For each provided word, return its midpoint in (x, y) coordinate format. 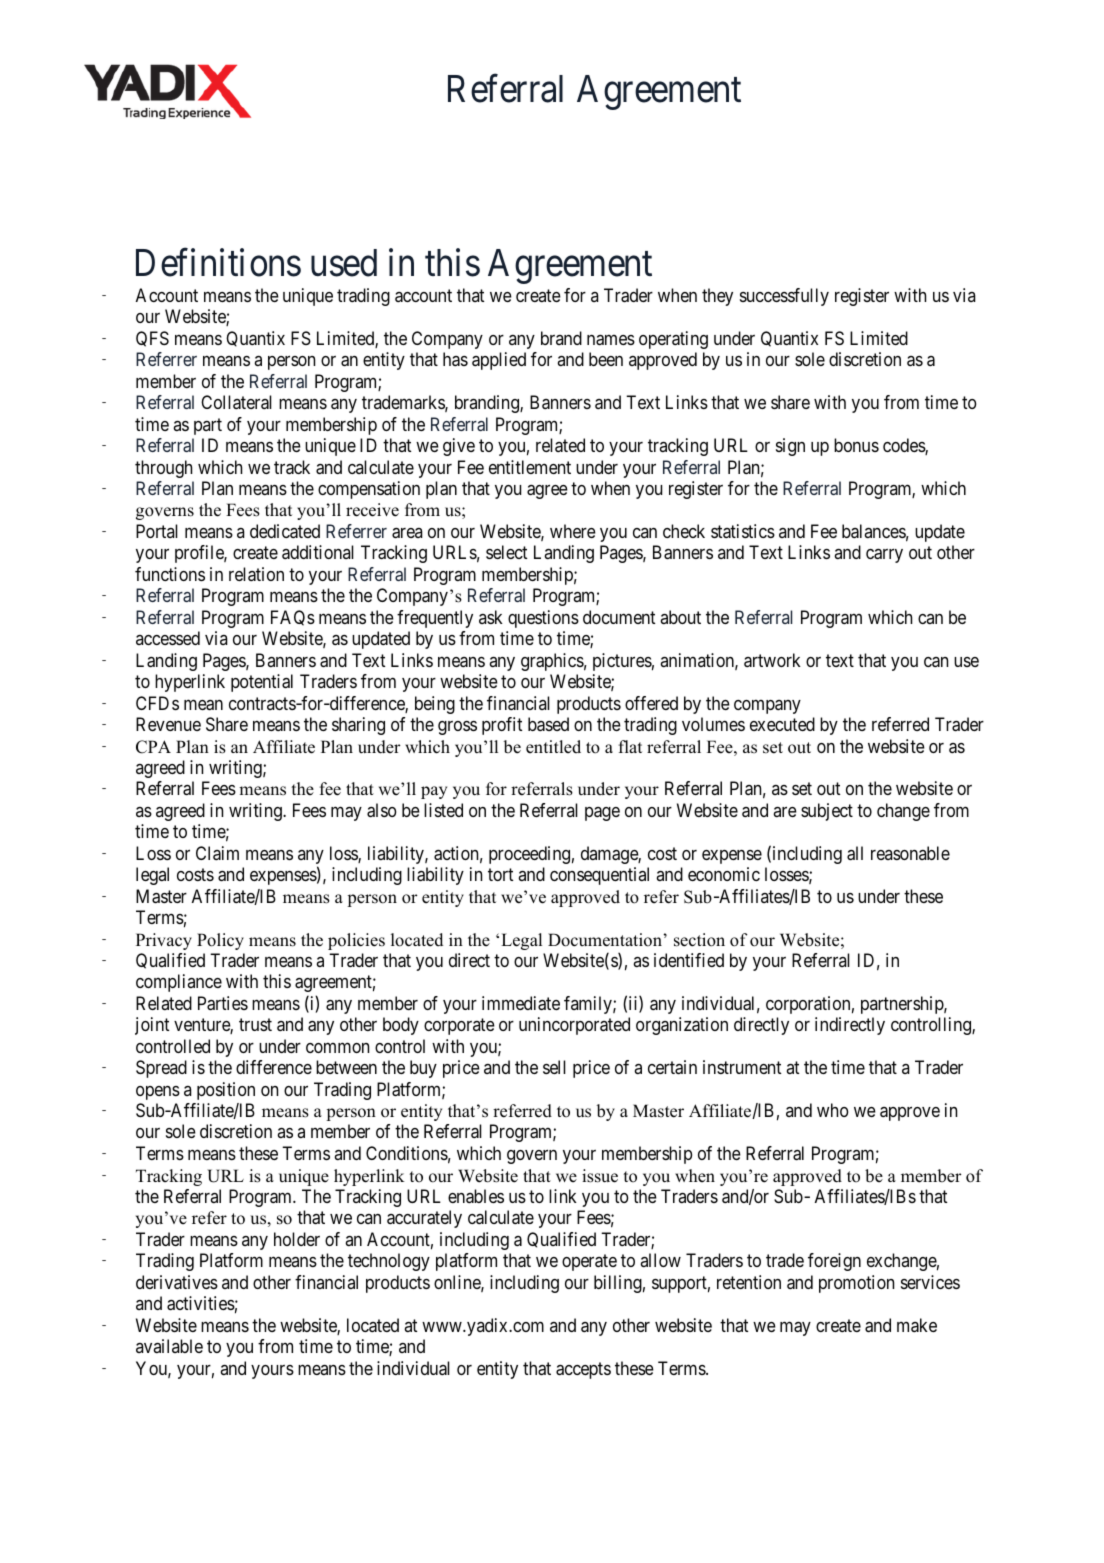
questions (543, 619)
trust (255, 1025)
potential (262, 683)
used (344, 263)
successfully (784, 297)
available (169, 1346)
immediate (521, 1003)
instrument (742, 1067)
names (611, 340)
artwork (772, 660)
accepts (583, 1370)
